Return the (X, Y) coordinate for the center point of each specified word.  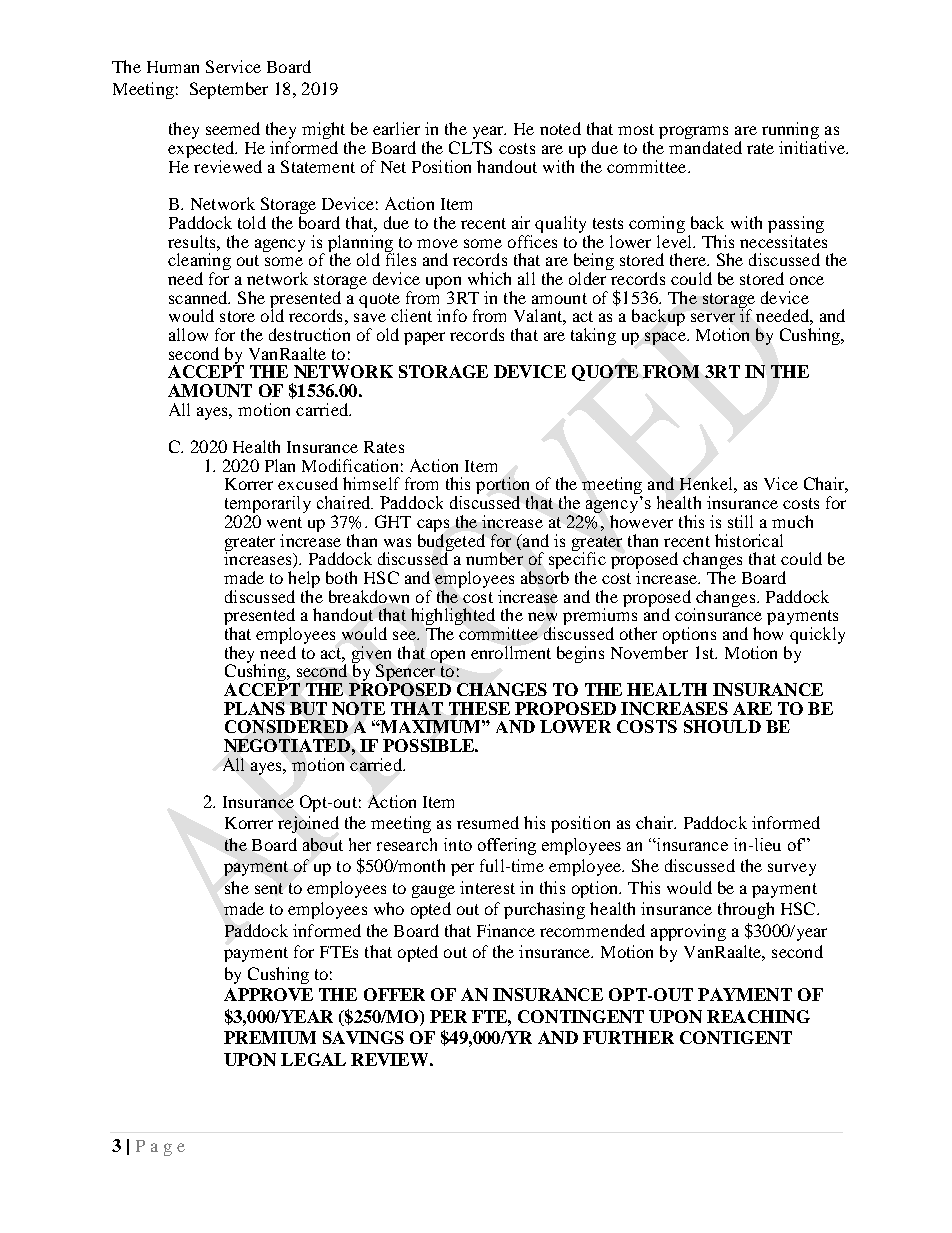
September (229, 90)
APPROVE (268, 994)
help (304, 579)
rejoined (308, 824)
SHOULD (722, 726)
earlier (396, 128)
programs (693, 134)
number (494, 558)
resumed (488, 822)
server (713, 317)
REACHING (758, 1016)
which (489, 278)
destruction (309, 334)
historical (749, 540)
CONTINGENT (581, 1016)
